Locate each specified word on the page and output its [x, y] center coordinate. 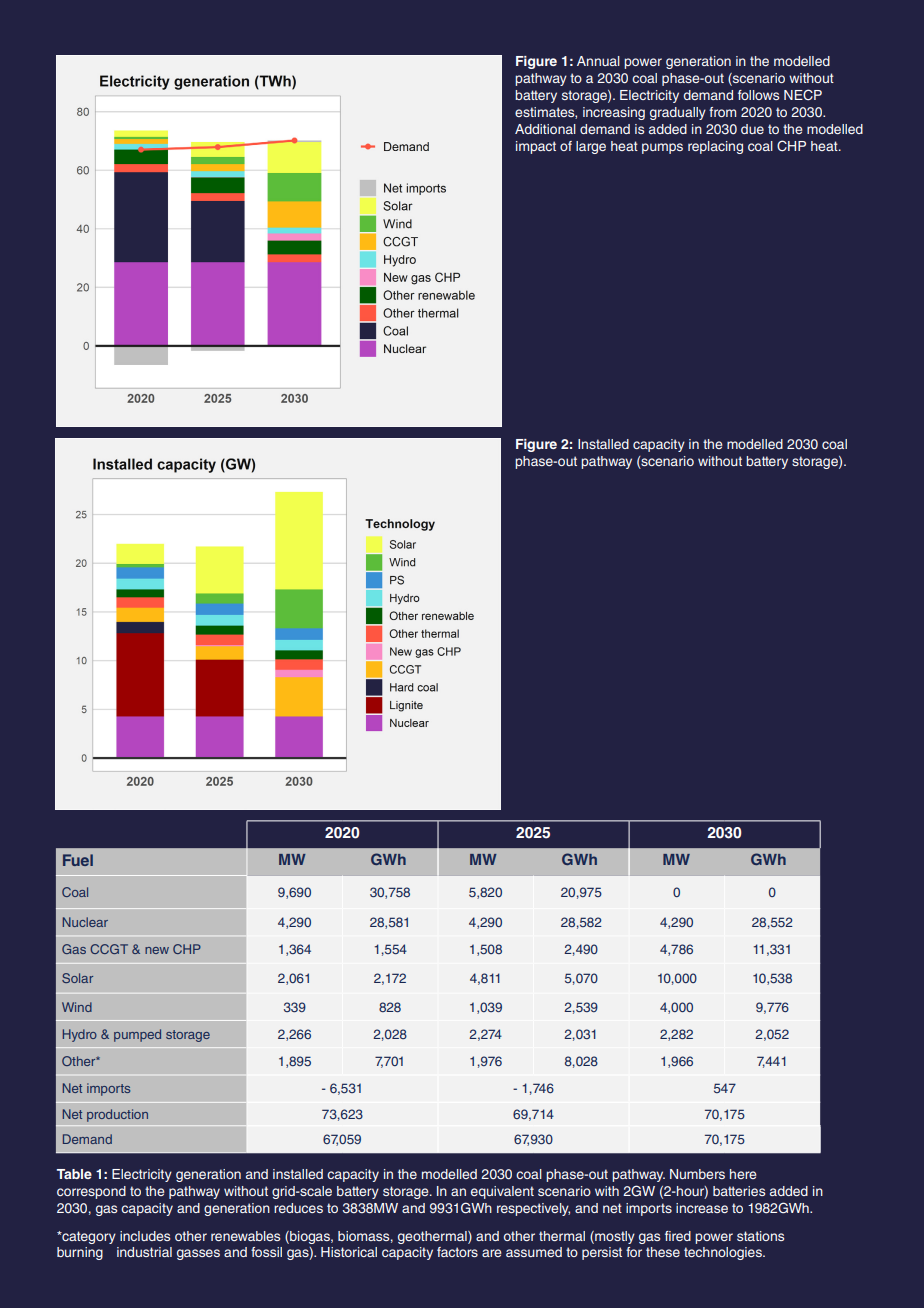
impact [536, 147]
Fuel [78, 860]
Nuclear [85, 922]
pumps [662, 148]
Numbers [697, 1174]
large [591, 147]
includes [145, 1236]
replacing [715, 147]
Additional [545, 129]
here [743, 1174]
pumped [137, 1035]
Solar [77, 978]
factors [457, 1252]
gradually [678, 113]
